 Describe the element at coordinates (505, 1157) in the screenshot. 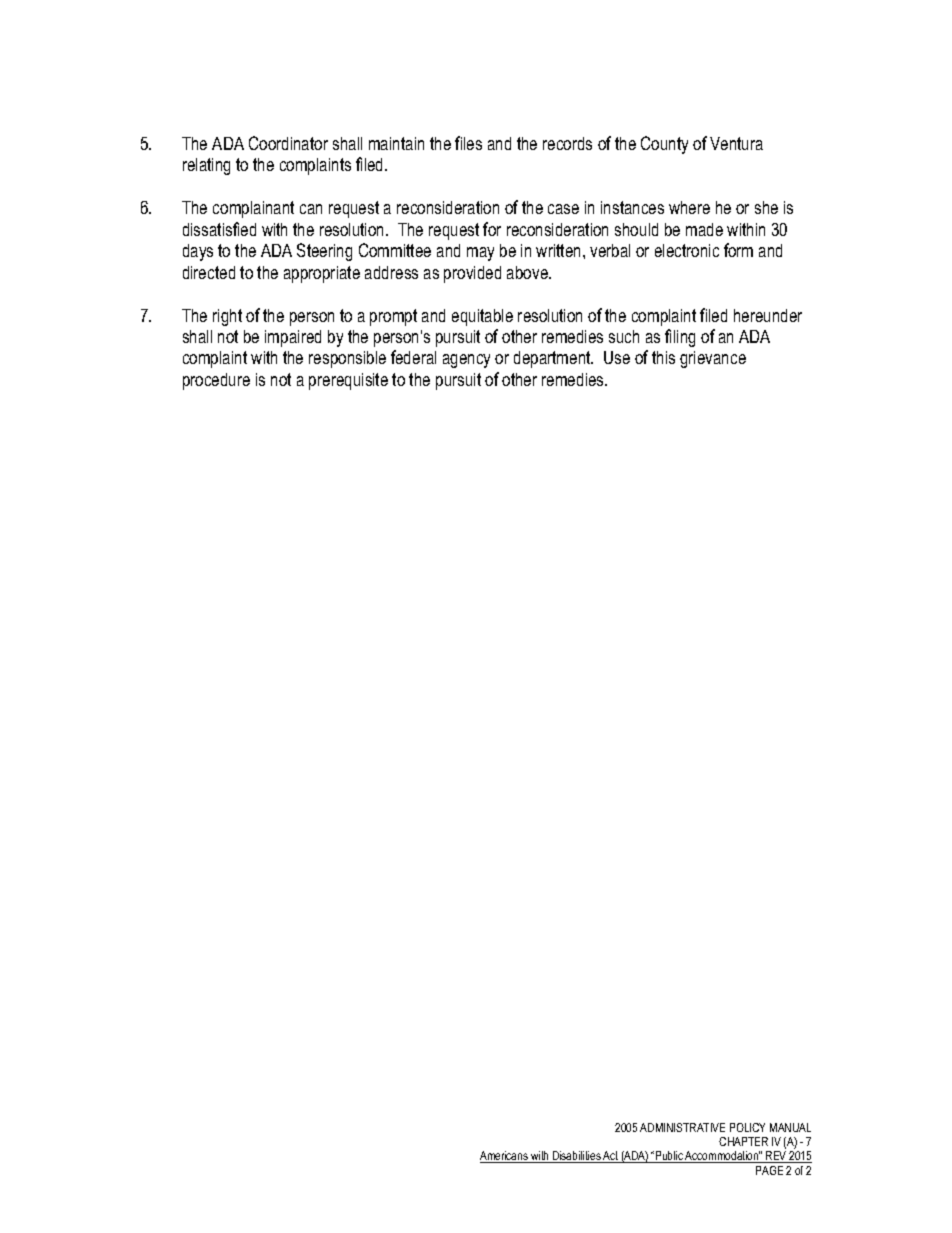

I see `Americans` at that location.
